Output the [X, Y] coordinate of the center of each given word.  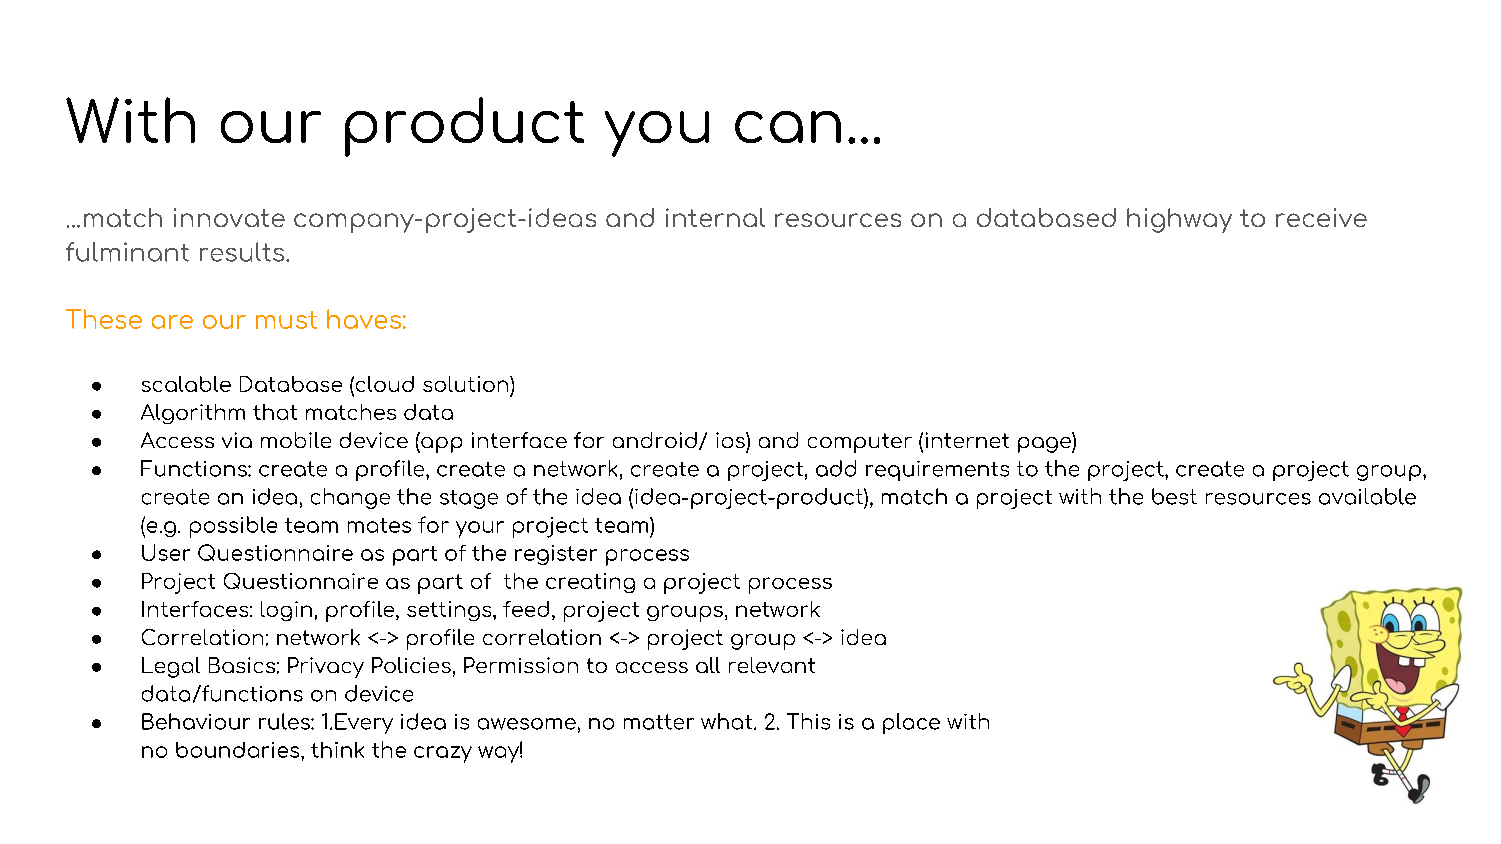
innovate [229, 217]
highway [1179, 220]
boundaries [239, 750]
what [728, 721]
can [788, 127]
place [911, 723]
